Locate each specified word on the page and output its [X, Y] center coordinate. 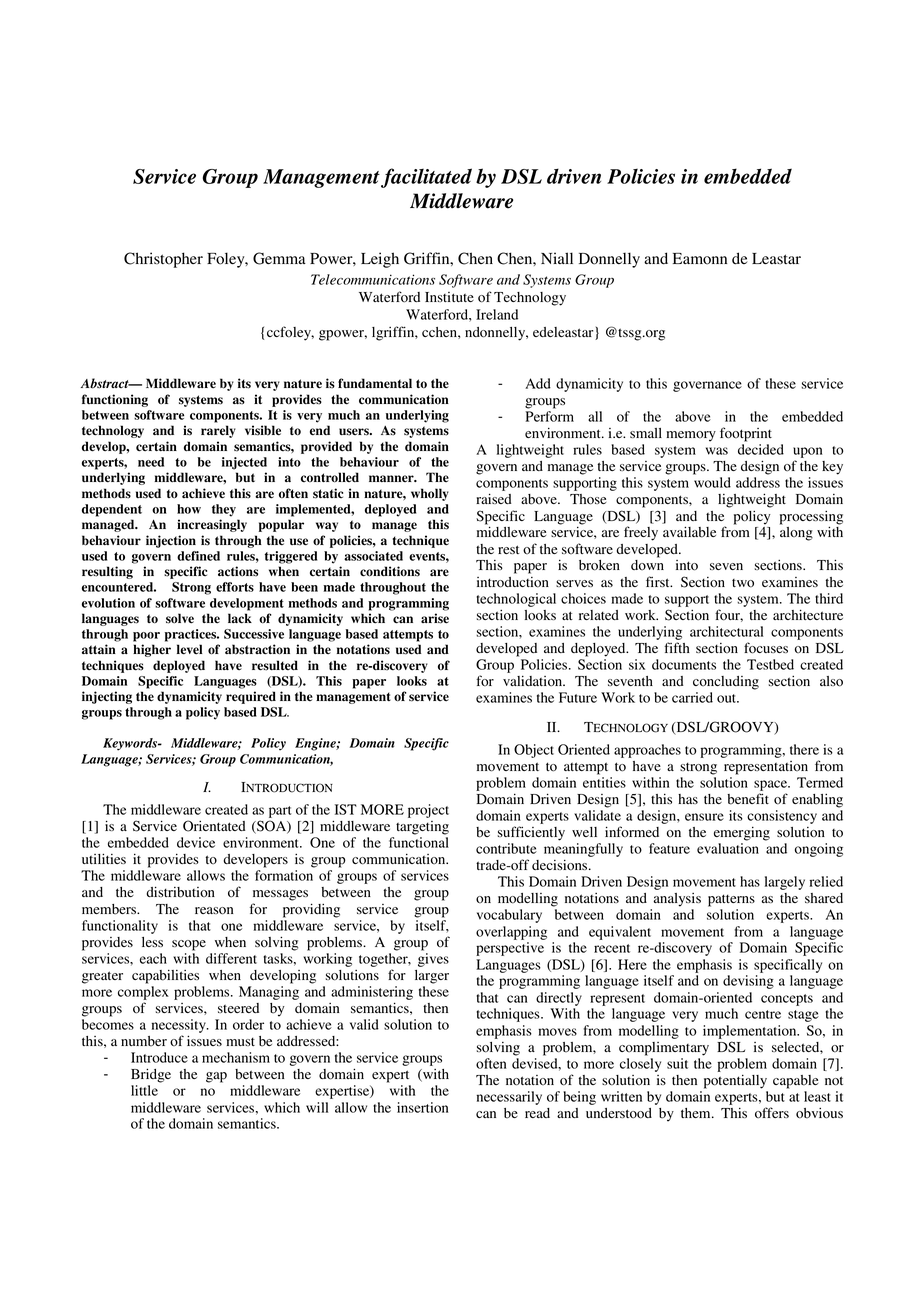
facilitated [426, 178]
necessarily [509, 1098]
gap [216, 1077]
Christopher [163, 260]
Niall [557, 258]
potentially [735, 1081]
